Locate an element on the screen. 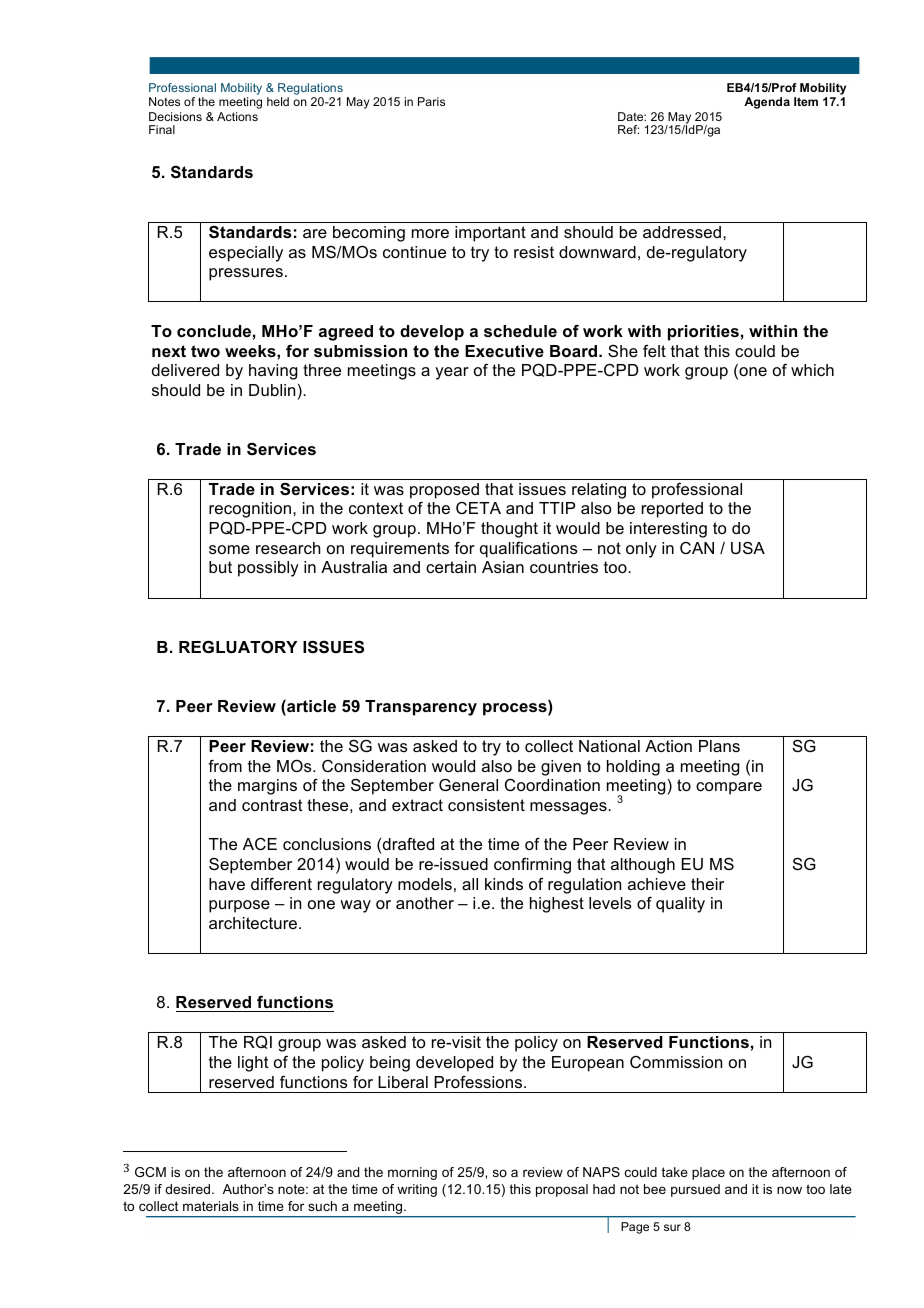  Agenda is located at coordinates (767, 103).
